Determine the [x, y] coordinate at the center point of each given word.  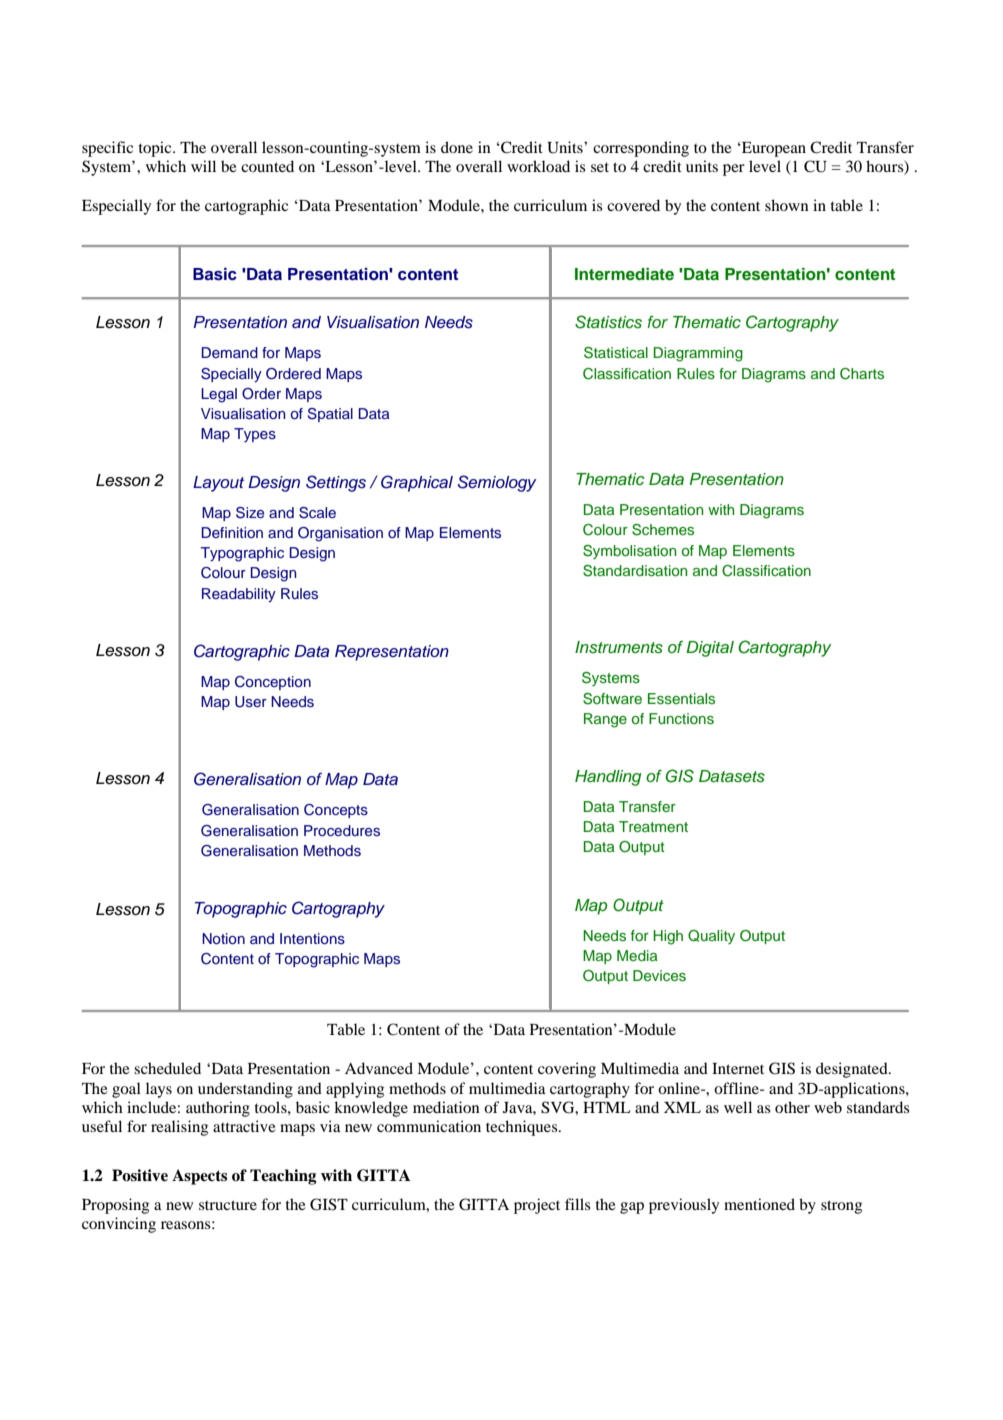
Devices [659, 975]
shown [787, 205]
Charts [862, 374]
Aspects [199, 1177]
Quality [711, 937]
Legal [219, 395]
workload [538, 166]
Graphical [417, 483]
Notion [223, 938]
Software [612, 699]
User [251, 702]
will [203, 166]
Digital [710, 649]
